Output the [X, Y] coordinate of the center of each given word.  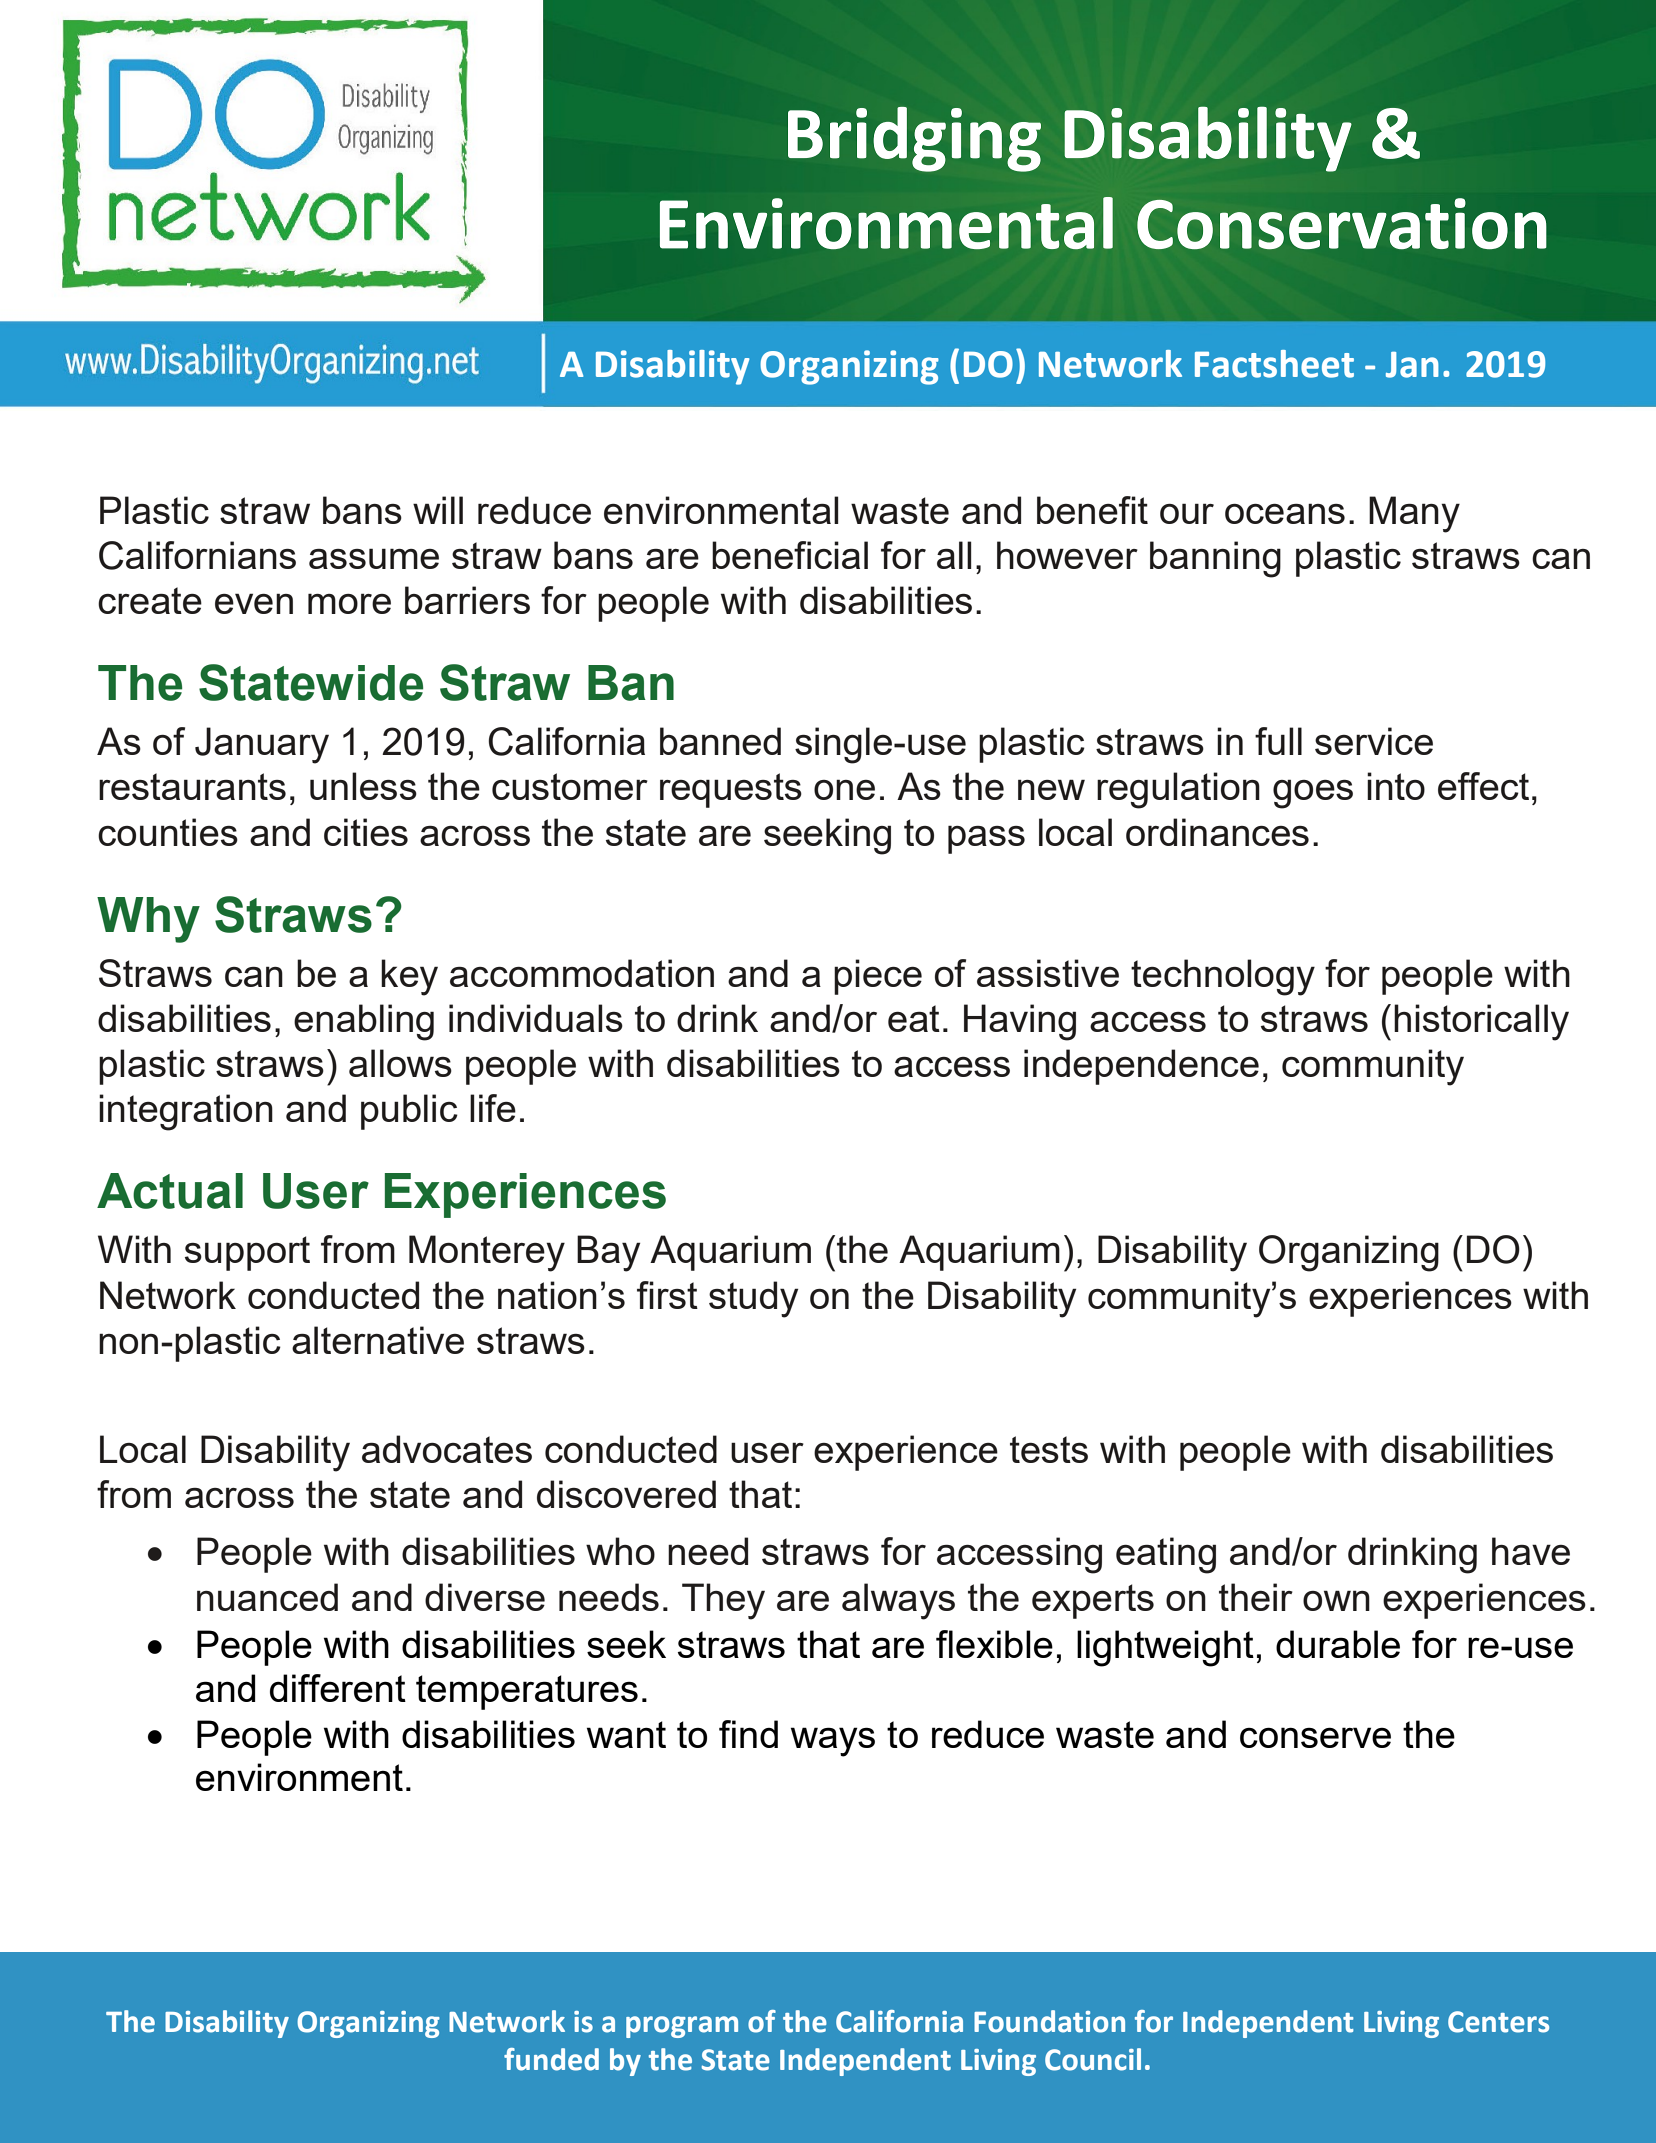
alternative [378, 1340]
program [682, 2027]
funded [551, 2059]
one [844, 789]
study [753, 1299]
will [438, 510]
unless [363, 786]
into [1396, 786]
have [1531, 1551]
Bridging [914, 139]
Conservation [1342, 224]
